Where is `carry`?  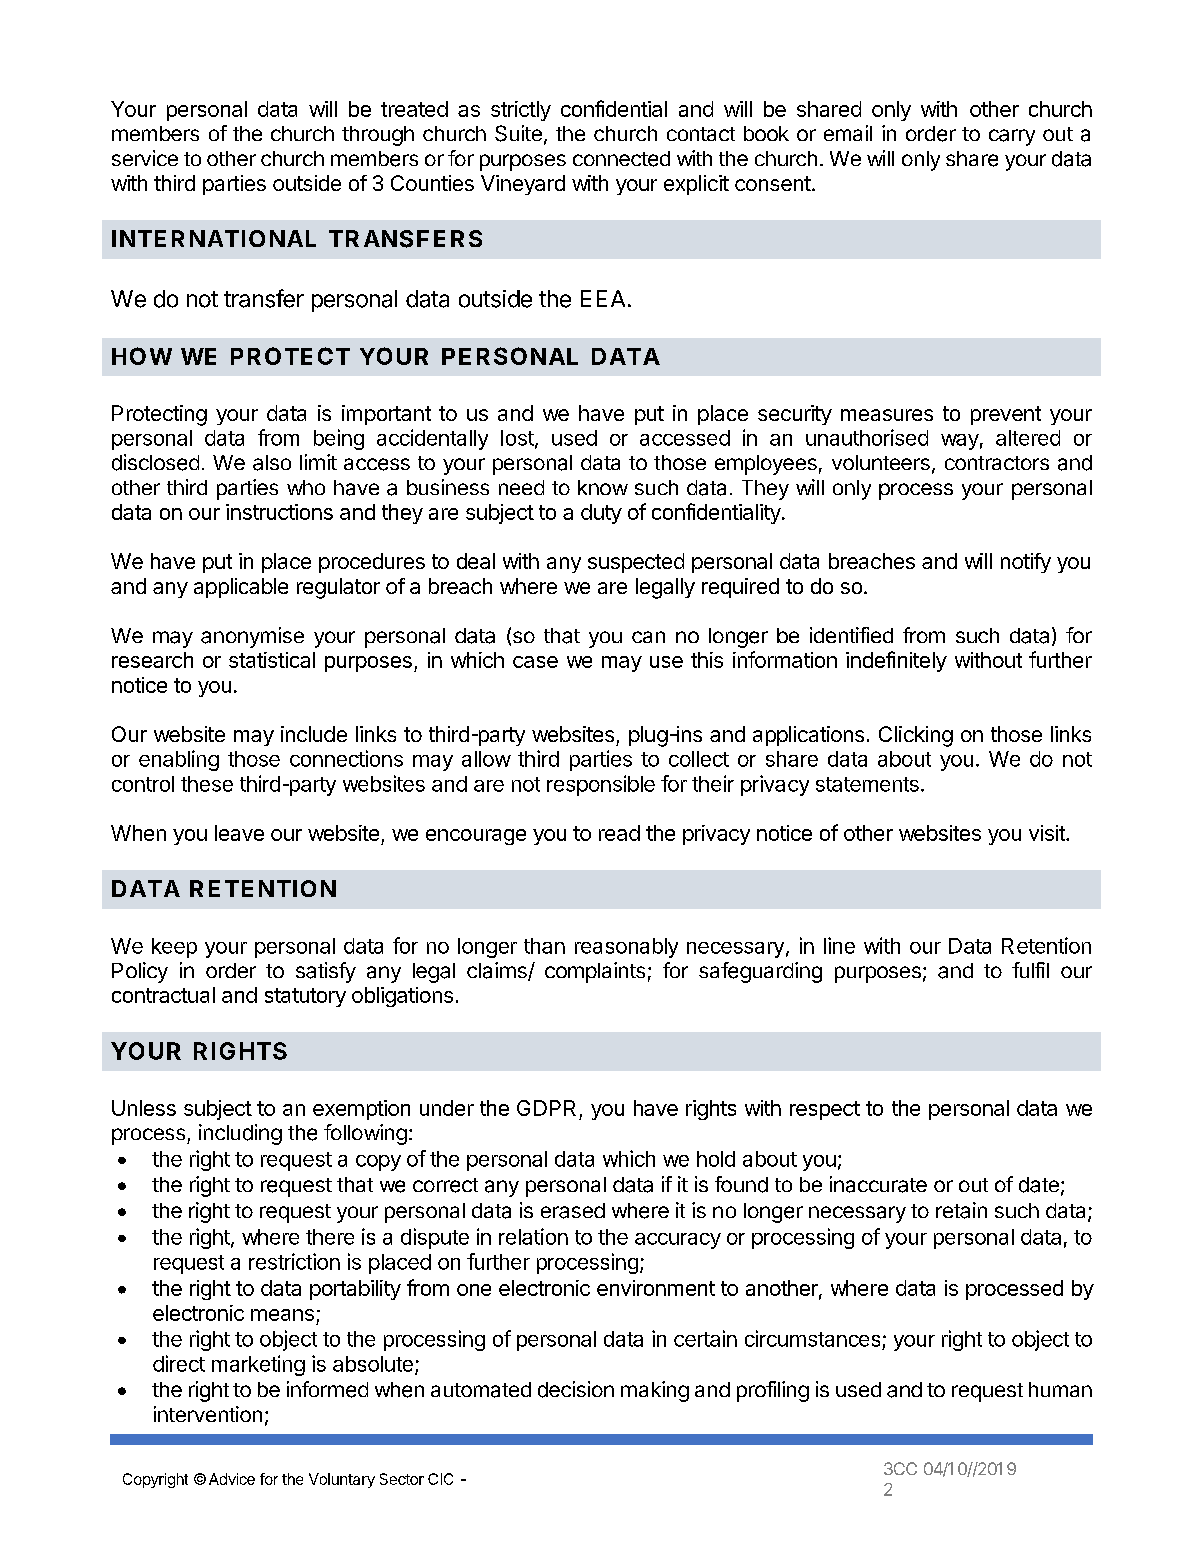
carry is located at coordinates (1012, 137).
